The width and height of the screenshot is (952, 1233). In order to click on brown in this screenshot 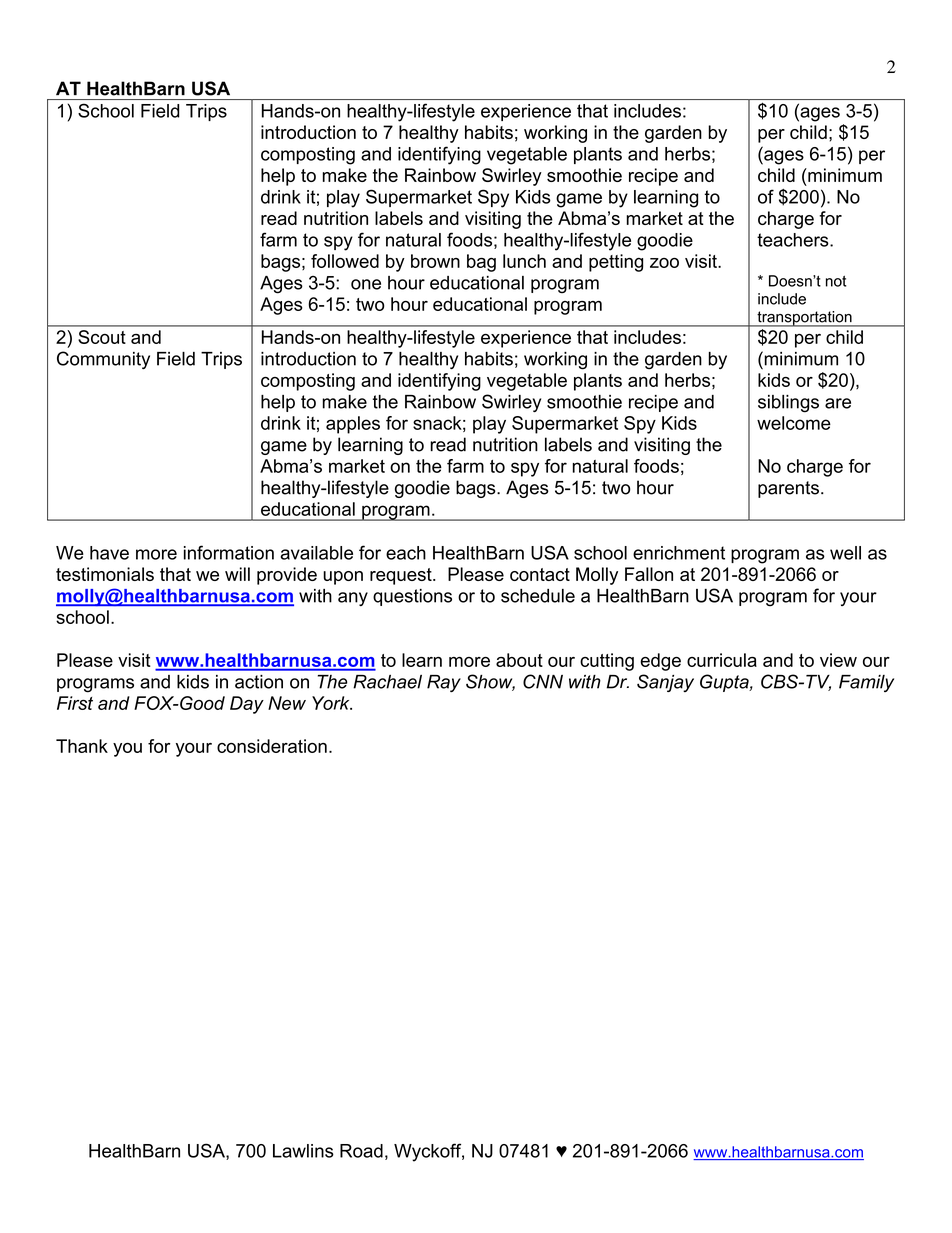, I will do `click(435, 261)`.
